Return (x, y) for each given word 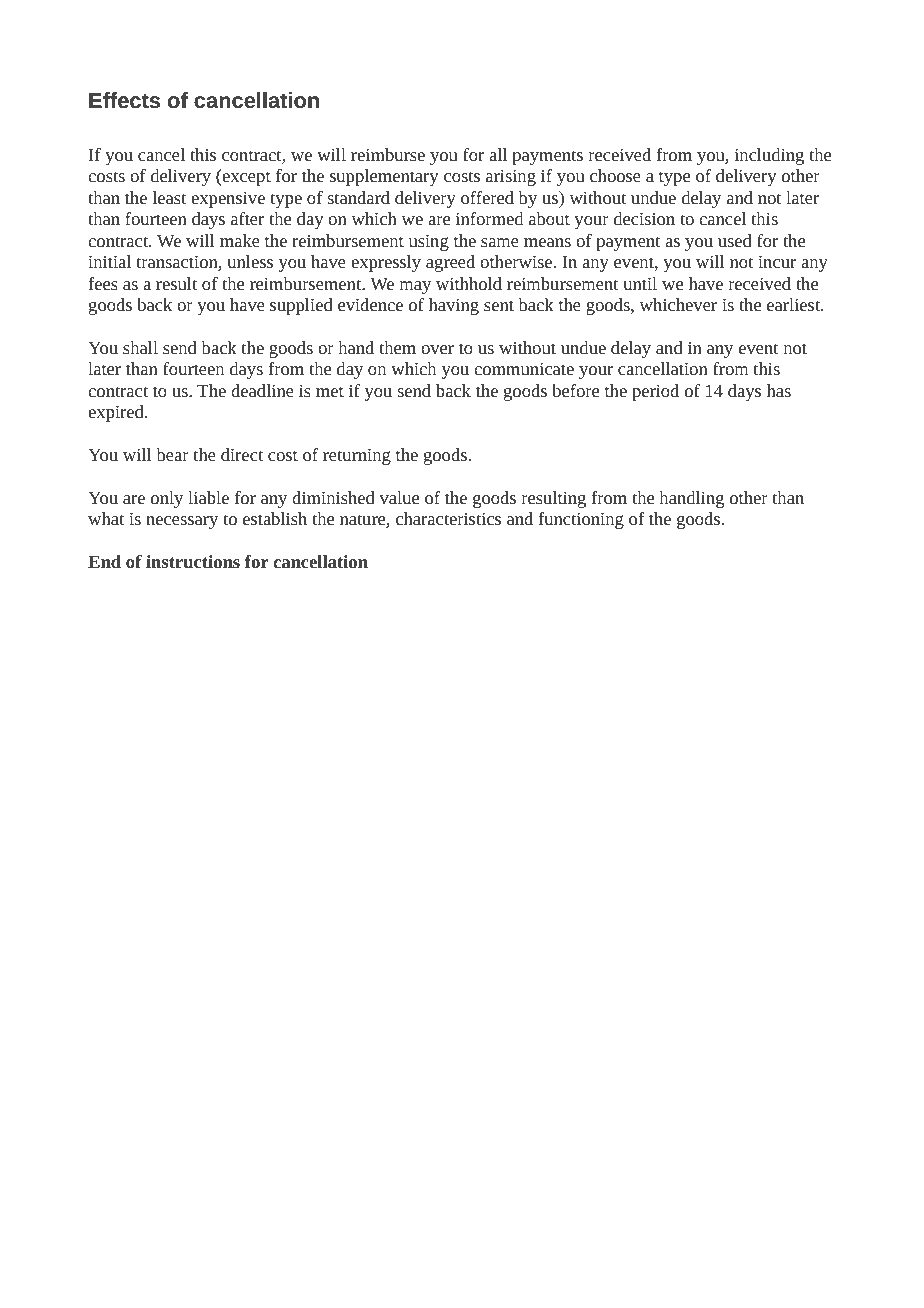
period (655, 392)
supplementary (384, 177)
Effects (124, 100)
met (330, 391)
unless (250, 261)
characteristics (448, 518)
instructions (193, 561)
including (769, 156)
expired (117, 413)
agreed (450, 263)
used (735, 240)
